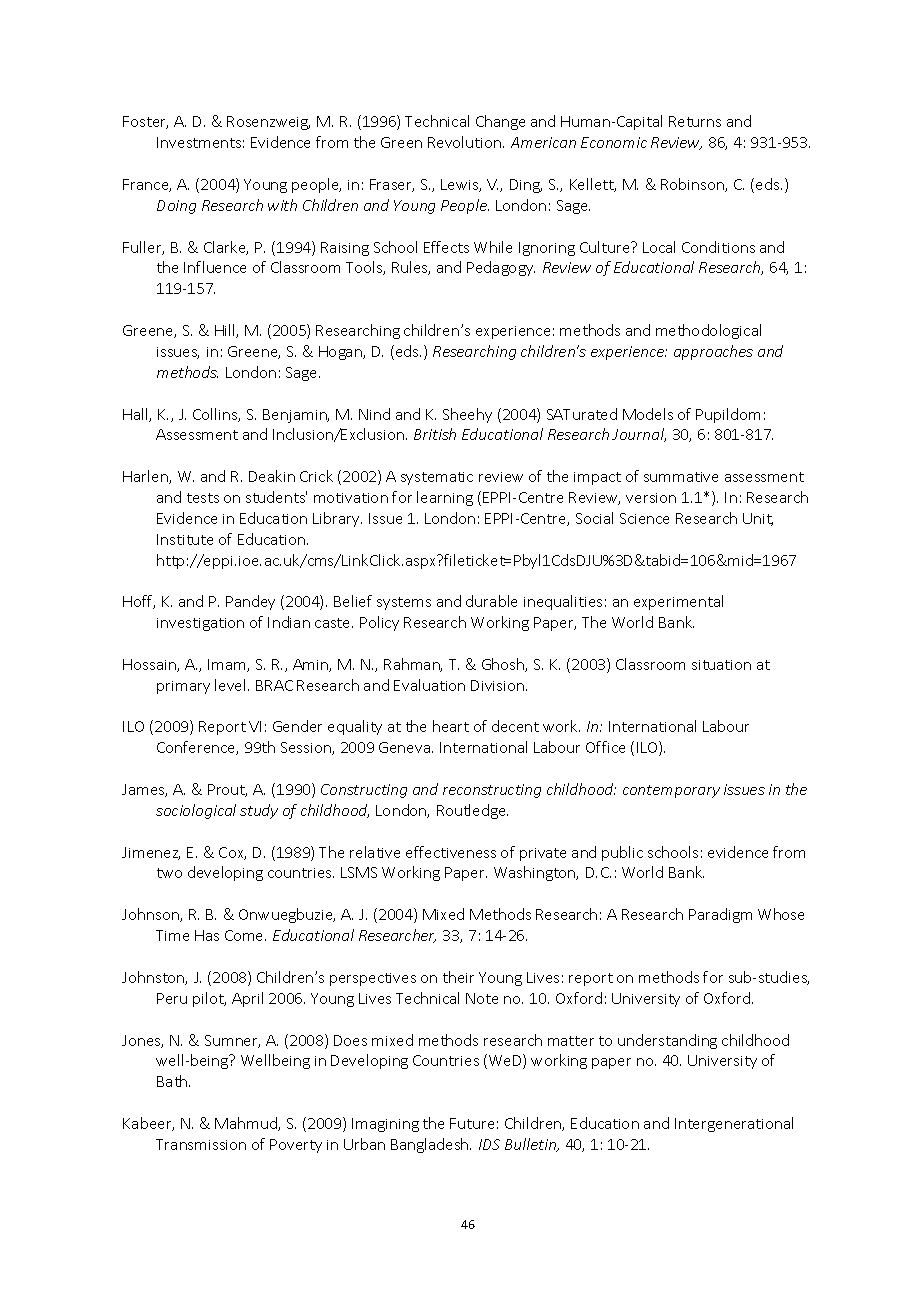 Image resolution: width=924 pixels, height=1308 pixels. Describe the element at coordinates (489, 1144) in the screenshot. I see `IDS` at that location.
